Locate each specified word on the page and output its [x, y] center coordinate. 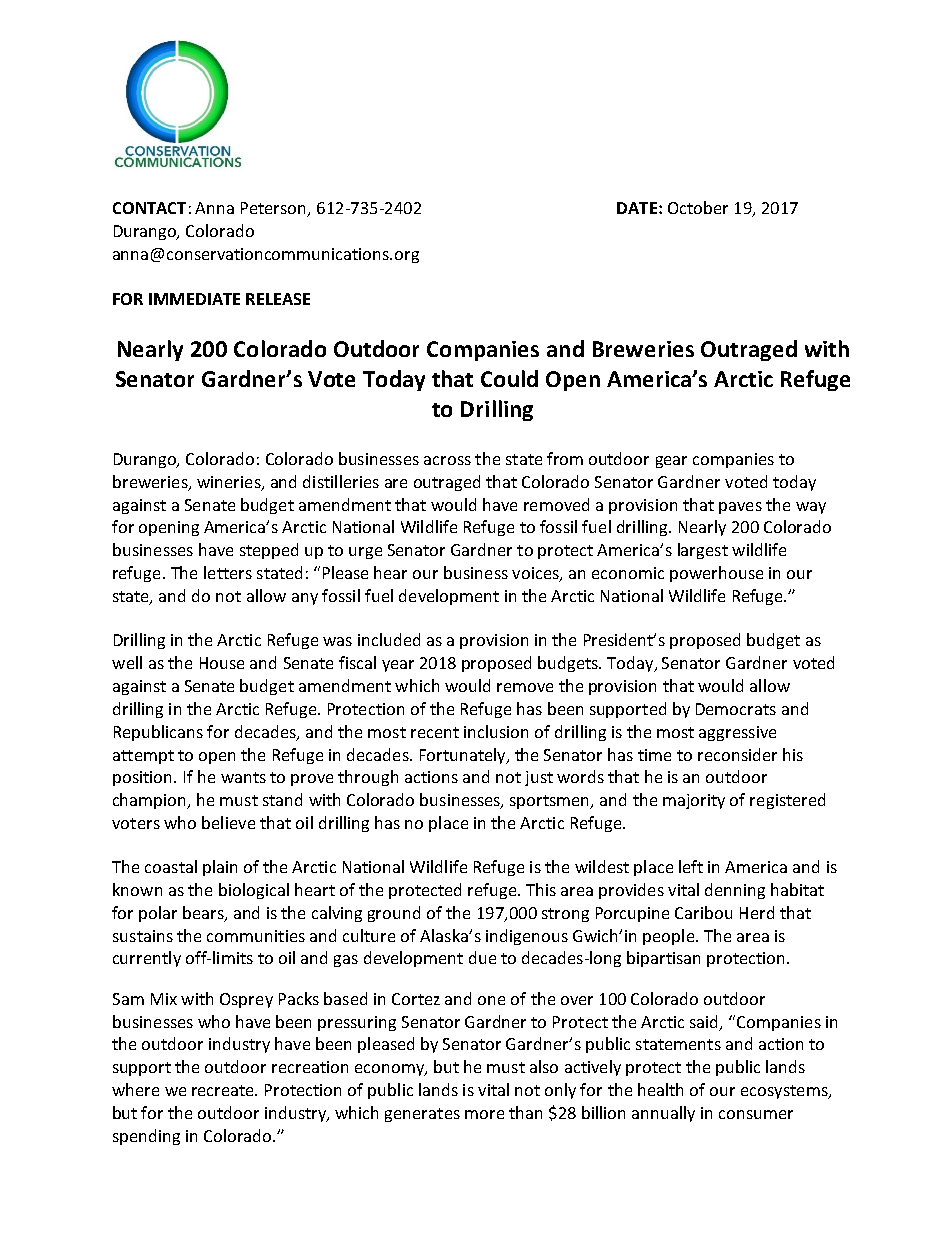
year [398, 666]
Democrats [736, 709]
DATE [637, 208]
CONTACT [149, 208]
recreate [224, 1090]
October [698, 207]
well [127, 662]
